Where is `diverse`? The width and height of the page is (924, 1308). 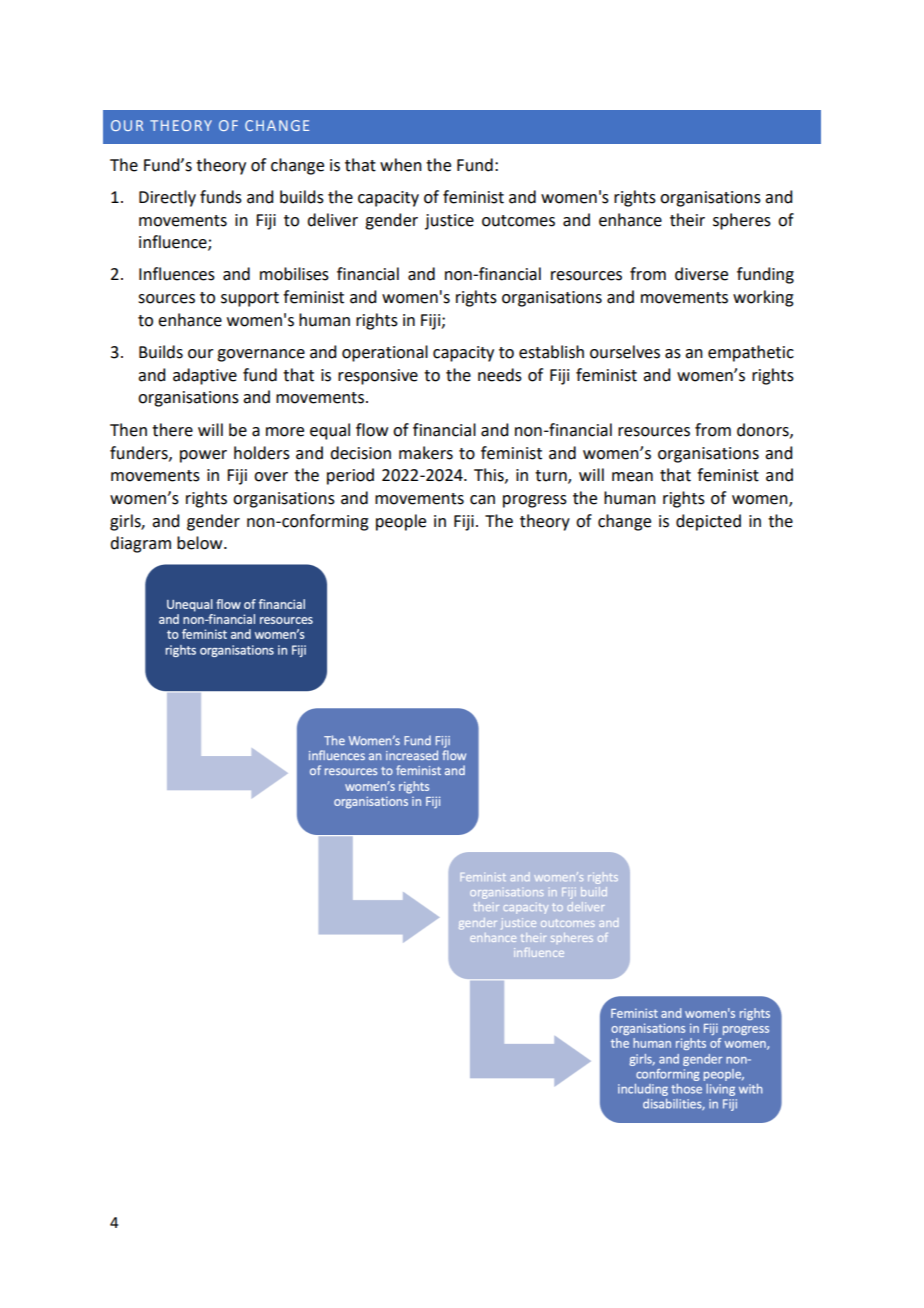
diverse is located at coordinates (701, 274).
